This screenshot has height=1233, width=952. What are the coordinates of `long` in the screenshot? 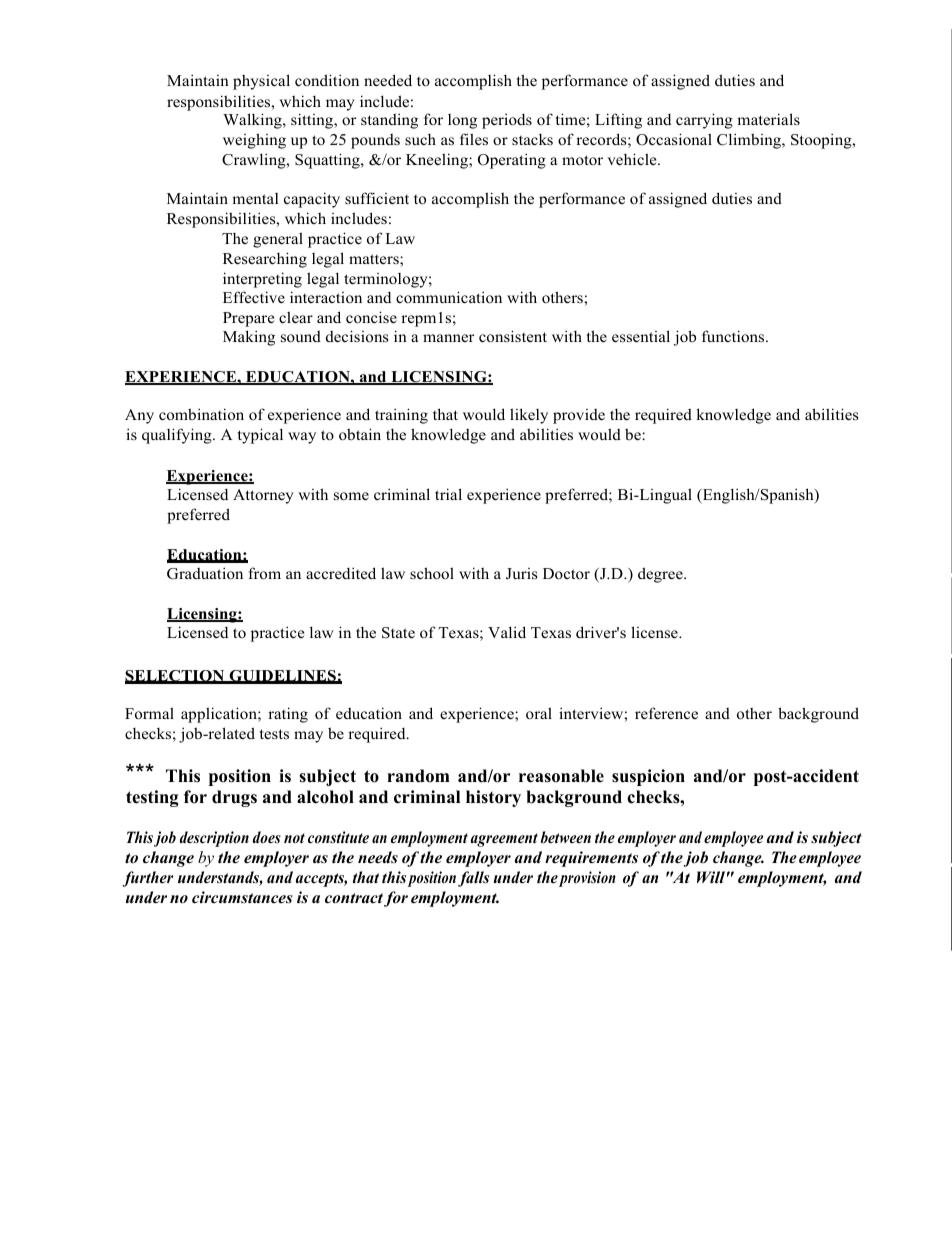 It's located at (462, 121).
